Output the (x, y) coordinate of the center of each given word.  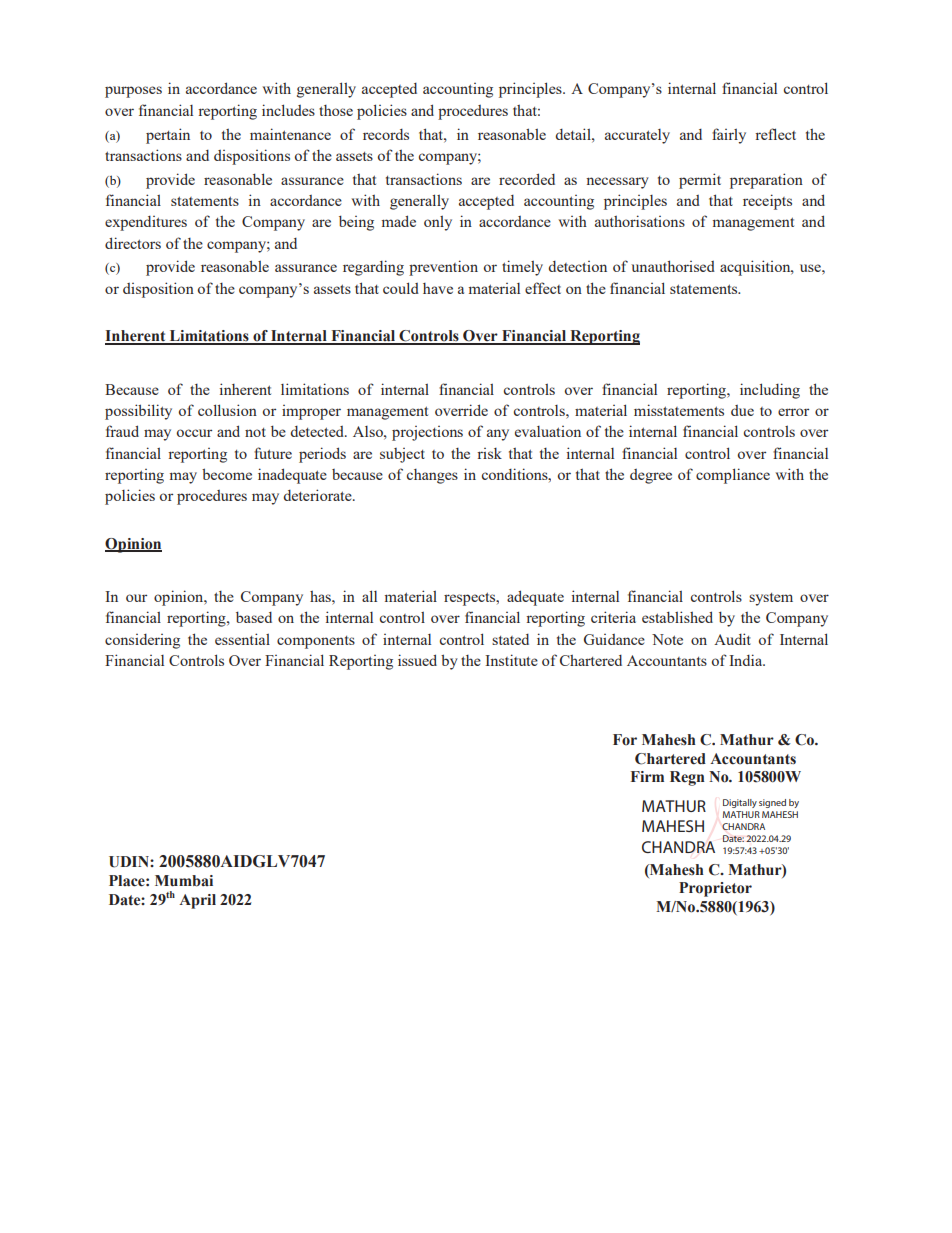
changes (432, 476)
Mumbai (184, 881)
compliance (733, 476)
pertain (168, 136)
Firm (647, 776)
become (227, 474)
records (386, 134)
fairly (729, 136)
